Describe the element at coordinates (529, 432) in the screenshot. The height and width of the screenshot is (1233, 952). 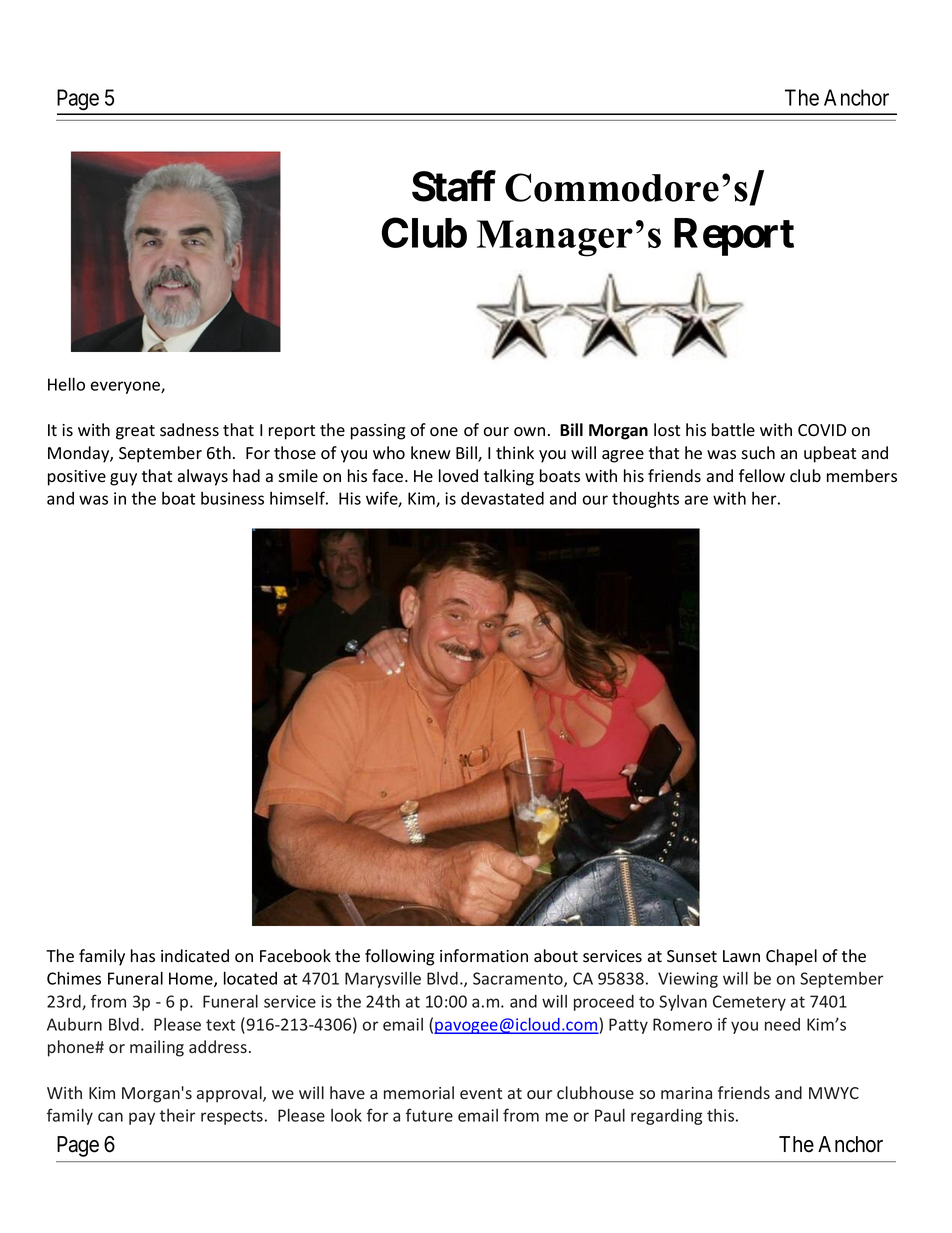
I see `own` at that location.
